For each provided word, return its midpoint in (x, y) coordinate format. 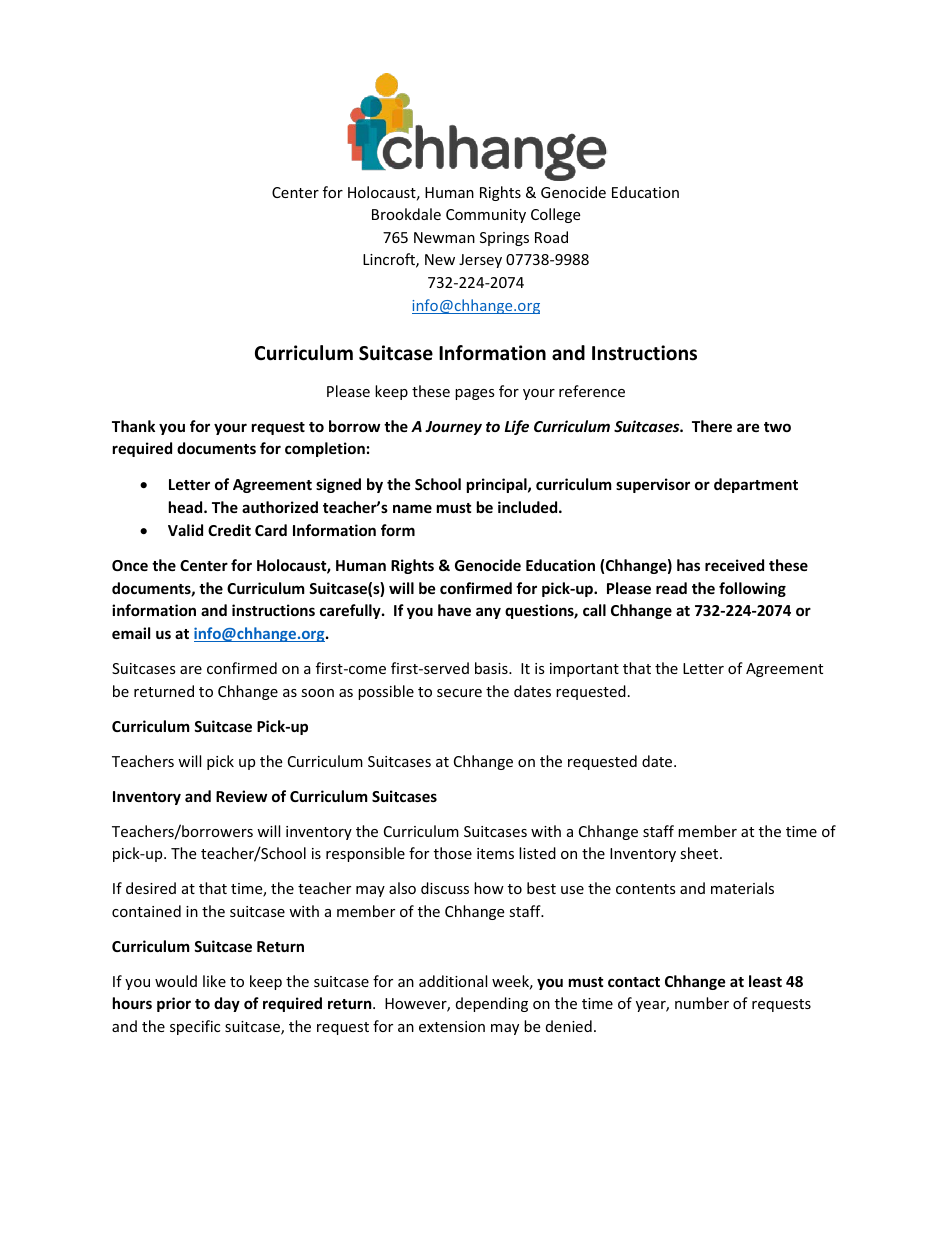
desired (151, 888)
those (453, 853)
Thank (133, 426)
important (584, 670)
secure (459, 693)
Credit (229, 530)
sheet (700, 853)
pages (475, 394)
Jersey (480, 261)
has (688, 565)
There (712, 426)
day (227, 1004)
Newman (444, 237)
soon (317, 693)
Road (551, 237)
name (412, 508)
